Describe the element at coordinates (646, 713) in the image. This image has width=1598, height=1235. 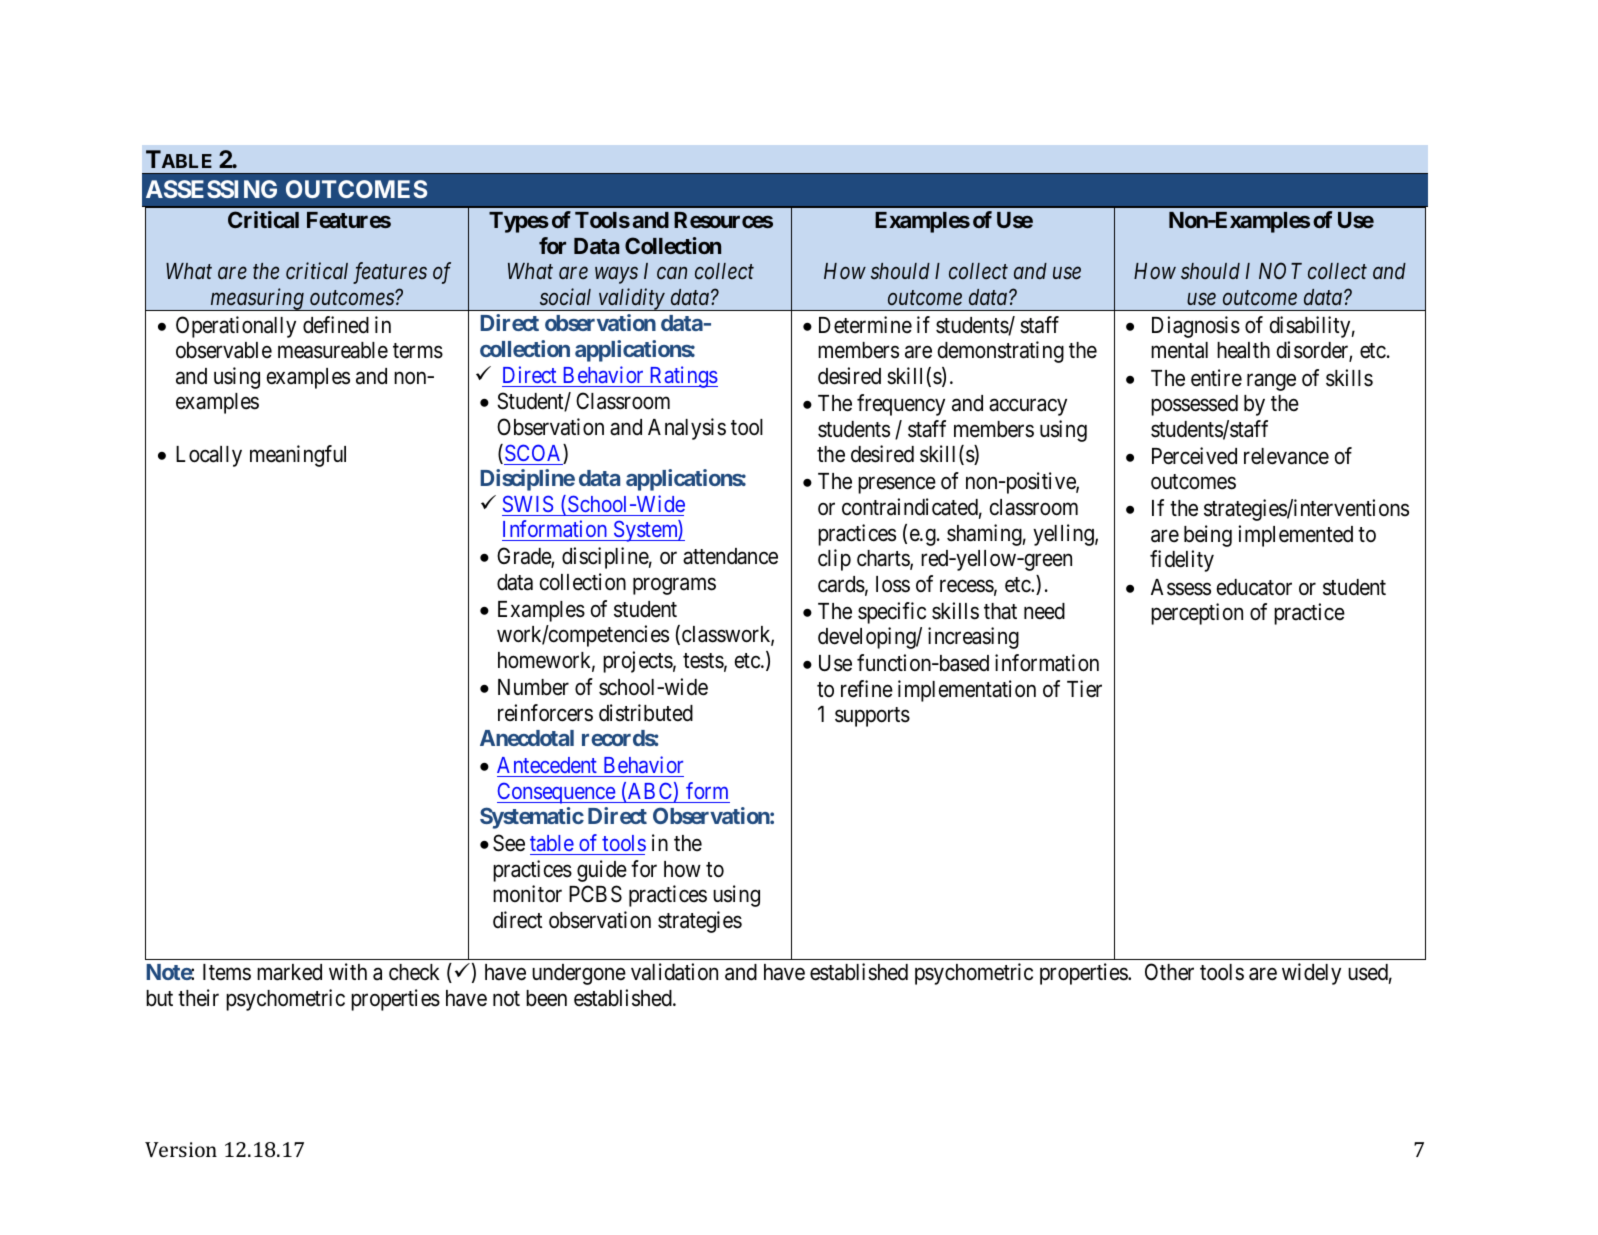
I see `distributed` at that location.
